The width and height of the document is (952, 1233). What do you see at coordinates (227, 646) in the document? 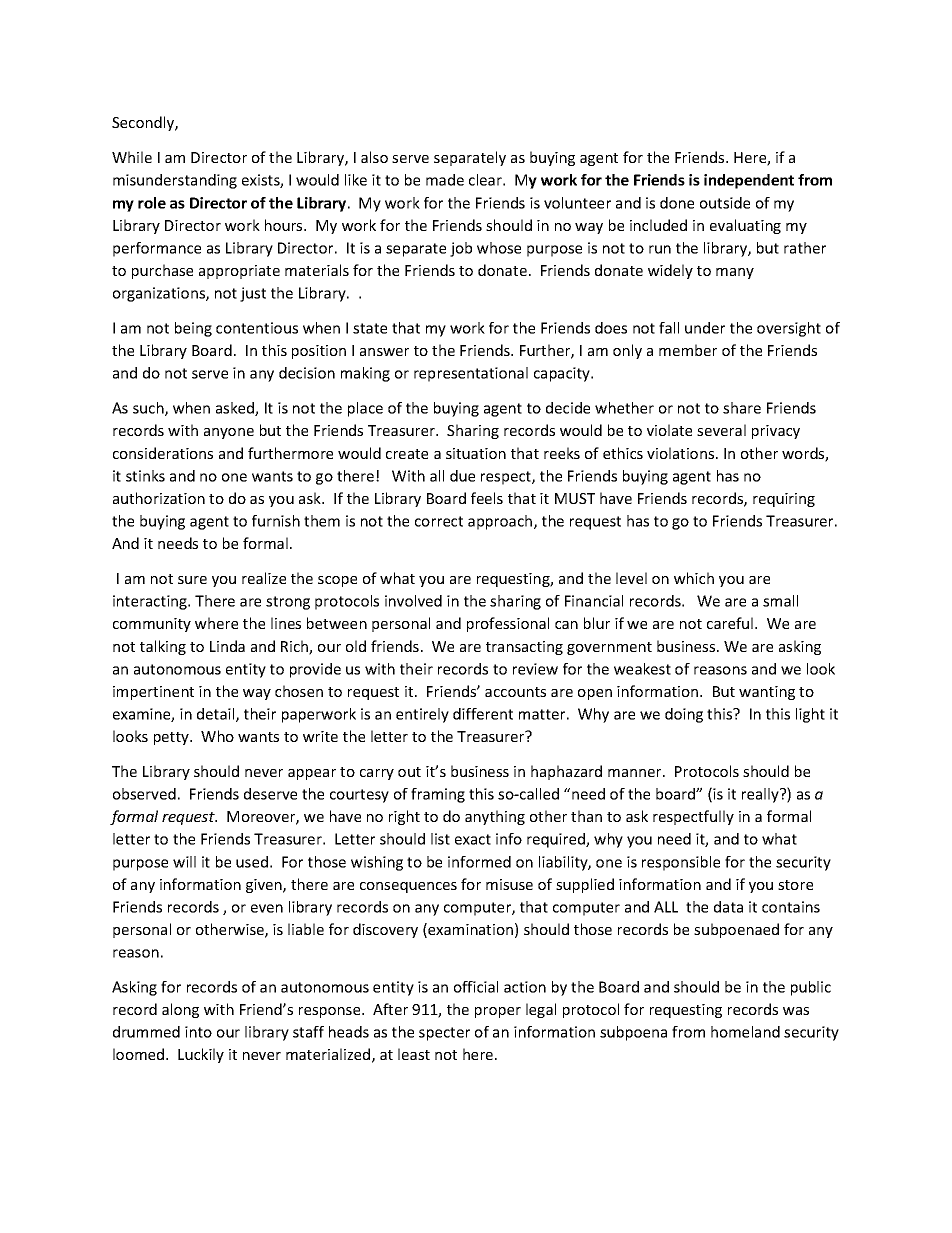
I see `Linda` at bounding box center [227, 646].
